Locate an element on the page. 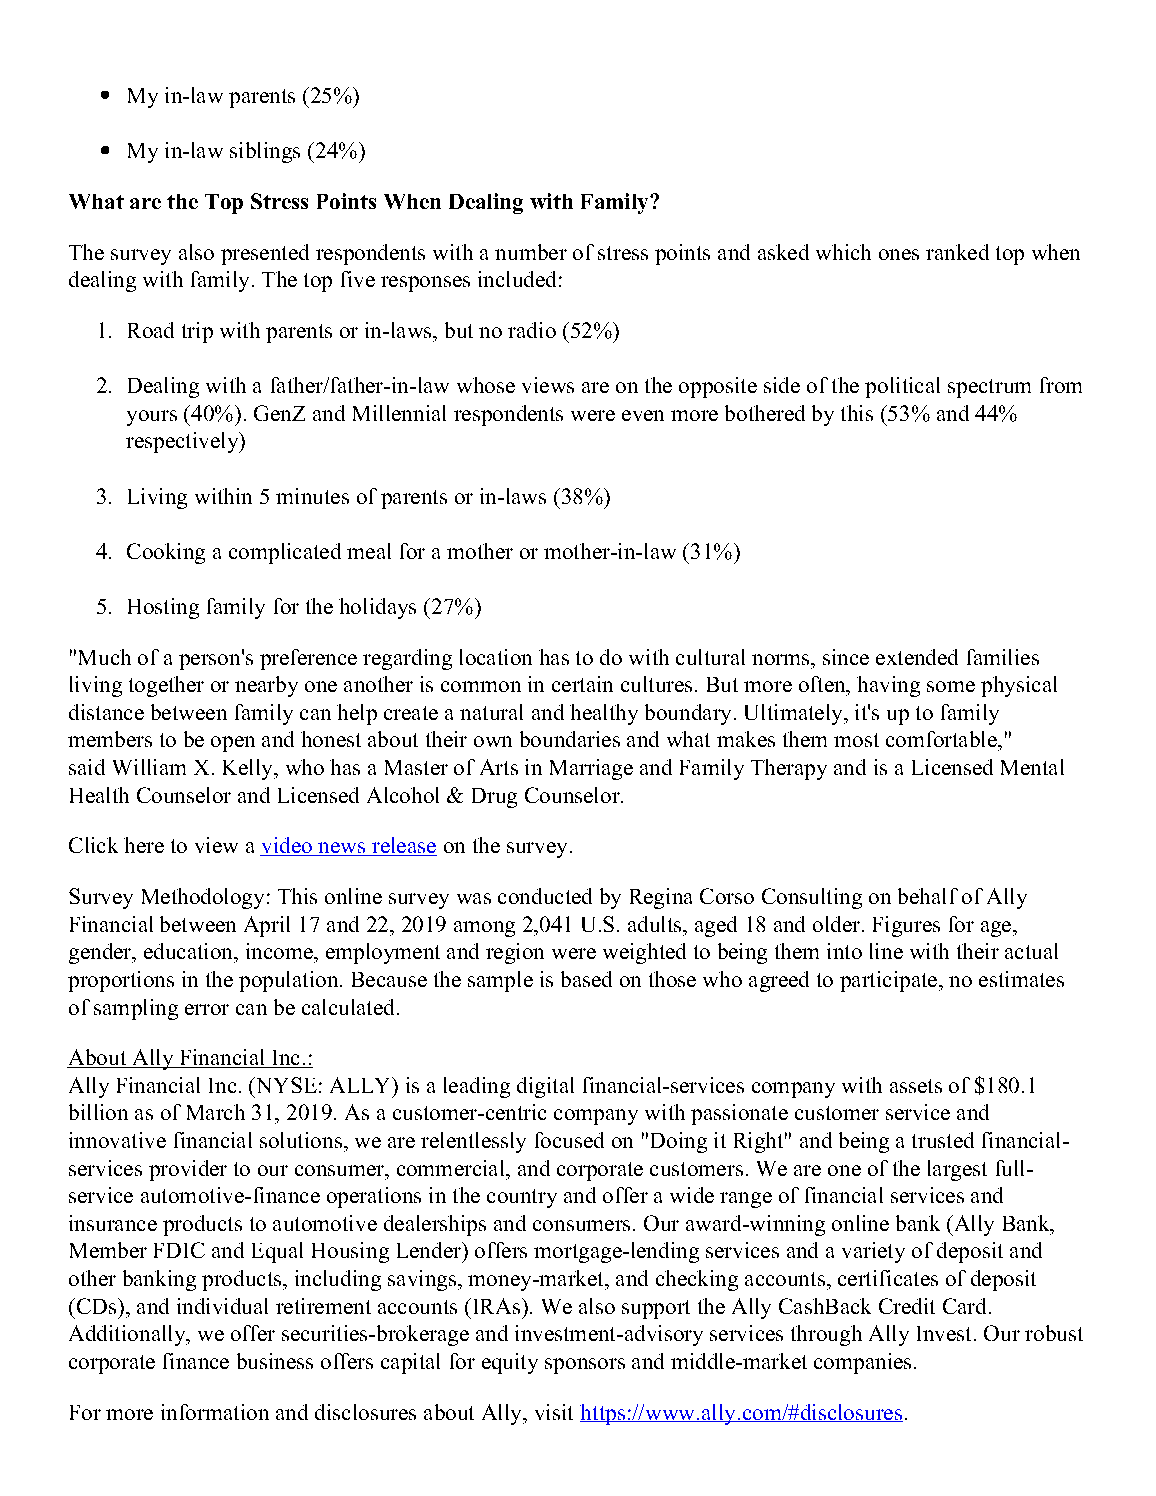  Marriage is located at coordinates (591, 769).
